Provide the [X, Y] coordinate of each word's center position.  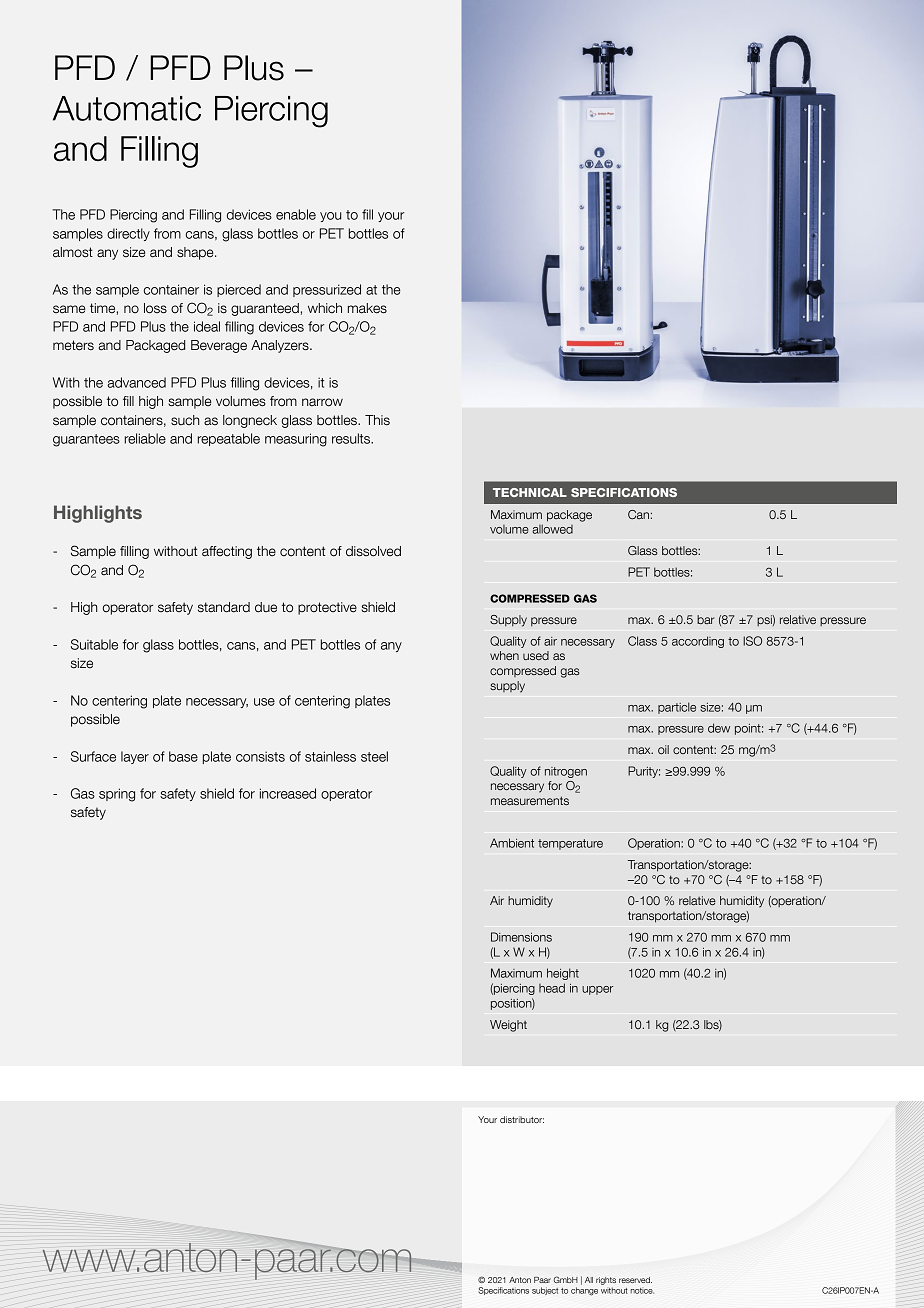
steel [374, 756]
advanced [136, 382]
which [325, 308]
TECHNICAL [530, 492]
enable [296, 214]
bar [705, 619]
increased [288, 793]
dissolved [373, 551]
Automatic [127, 108]
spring [117, 795]
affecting [227, 552]
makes [367, 308]
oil [663, 749]
